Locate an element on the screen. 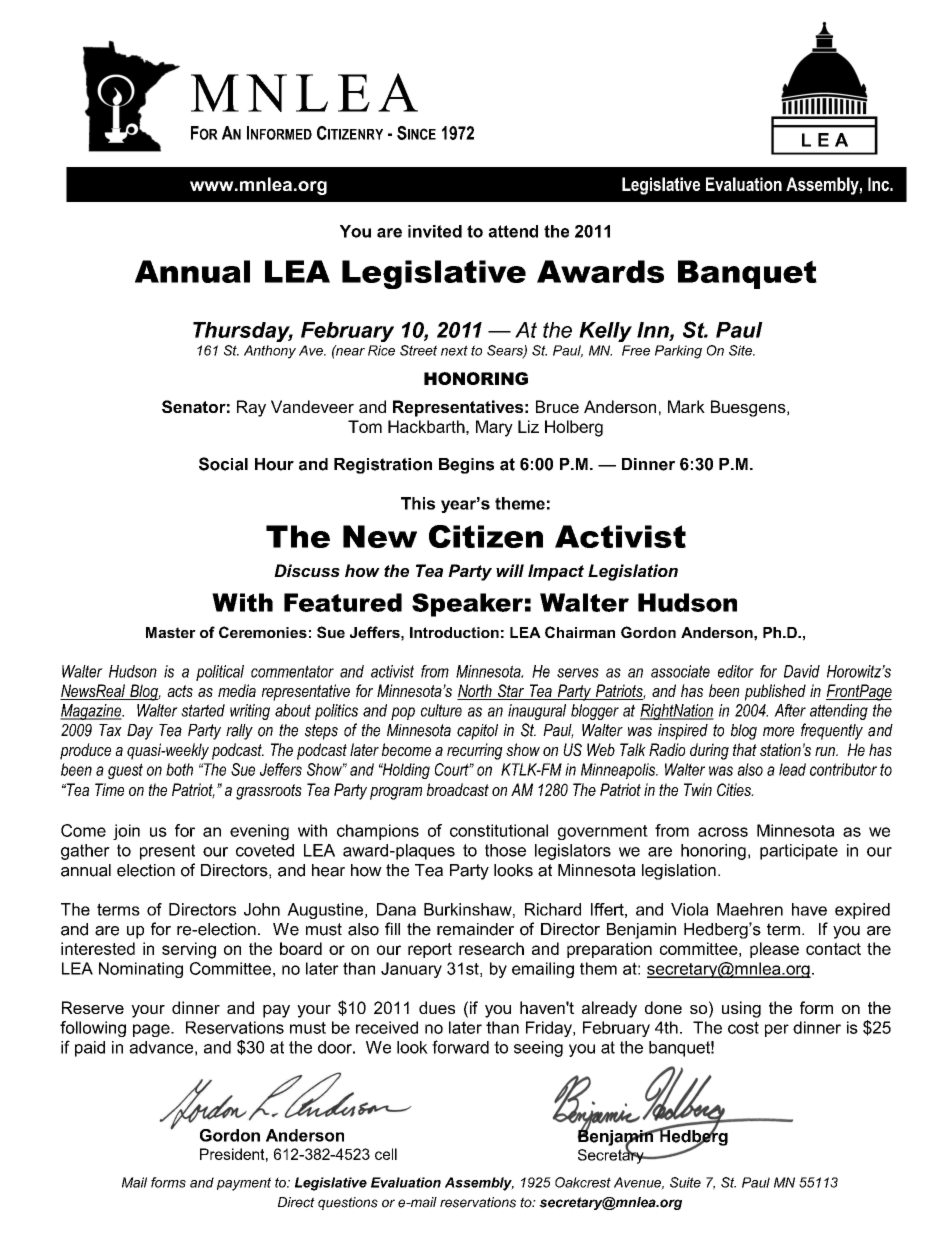 The image size is (952, 1233). invited is located at coordinates (435, 231).
